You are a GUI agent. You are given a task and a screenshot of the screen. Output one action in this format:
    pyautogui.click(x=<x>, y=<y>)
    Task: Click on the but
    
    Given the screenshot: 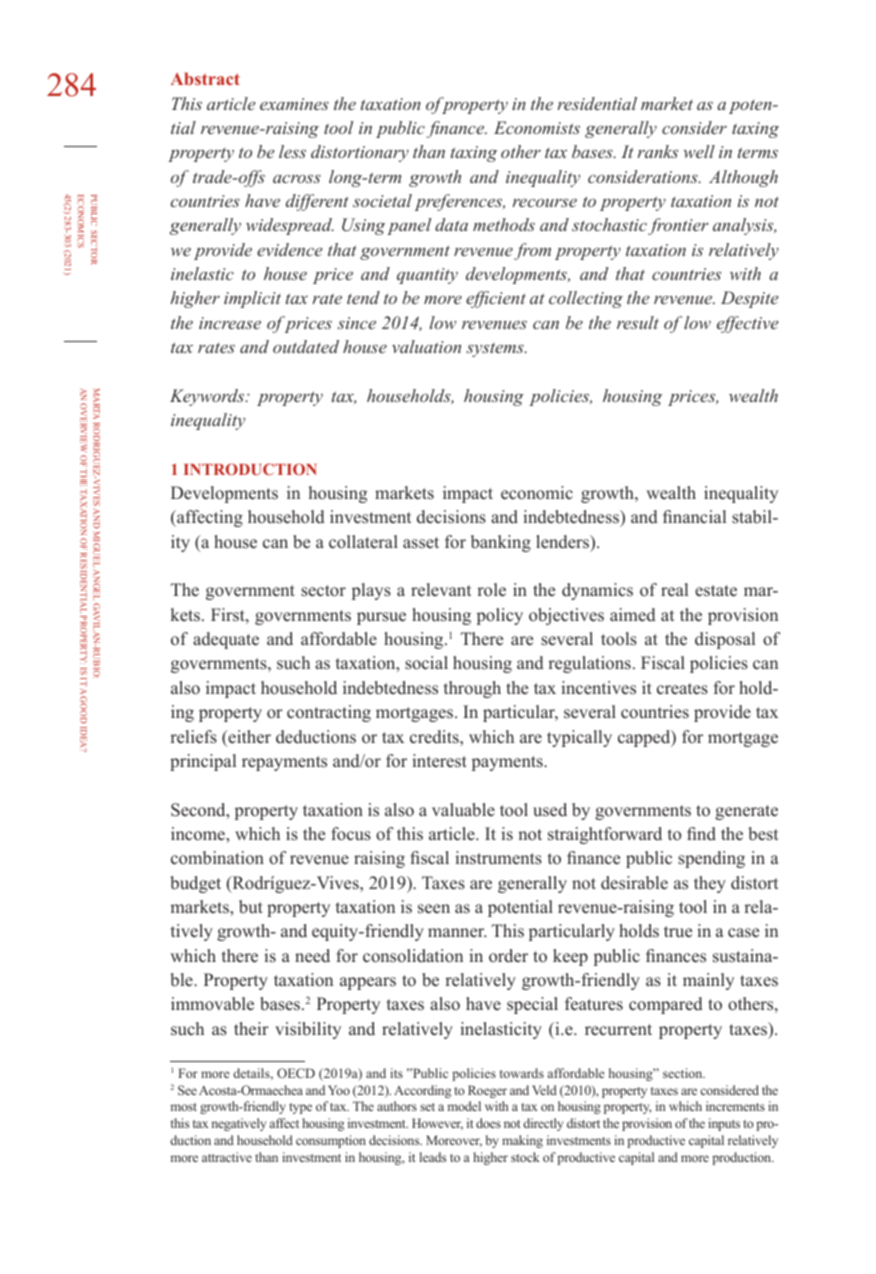 What is the action you would take?
    pyautogui.click(x=251, y=907)
